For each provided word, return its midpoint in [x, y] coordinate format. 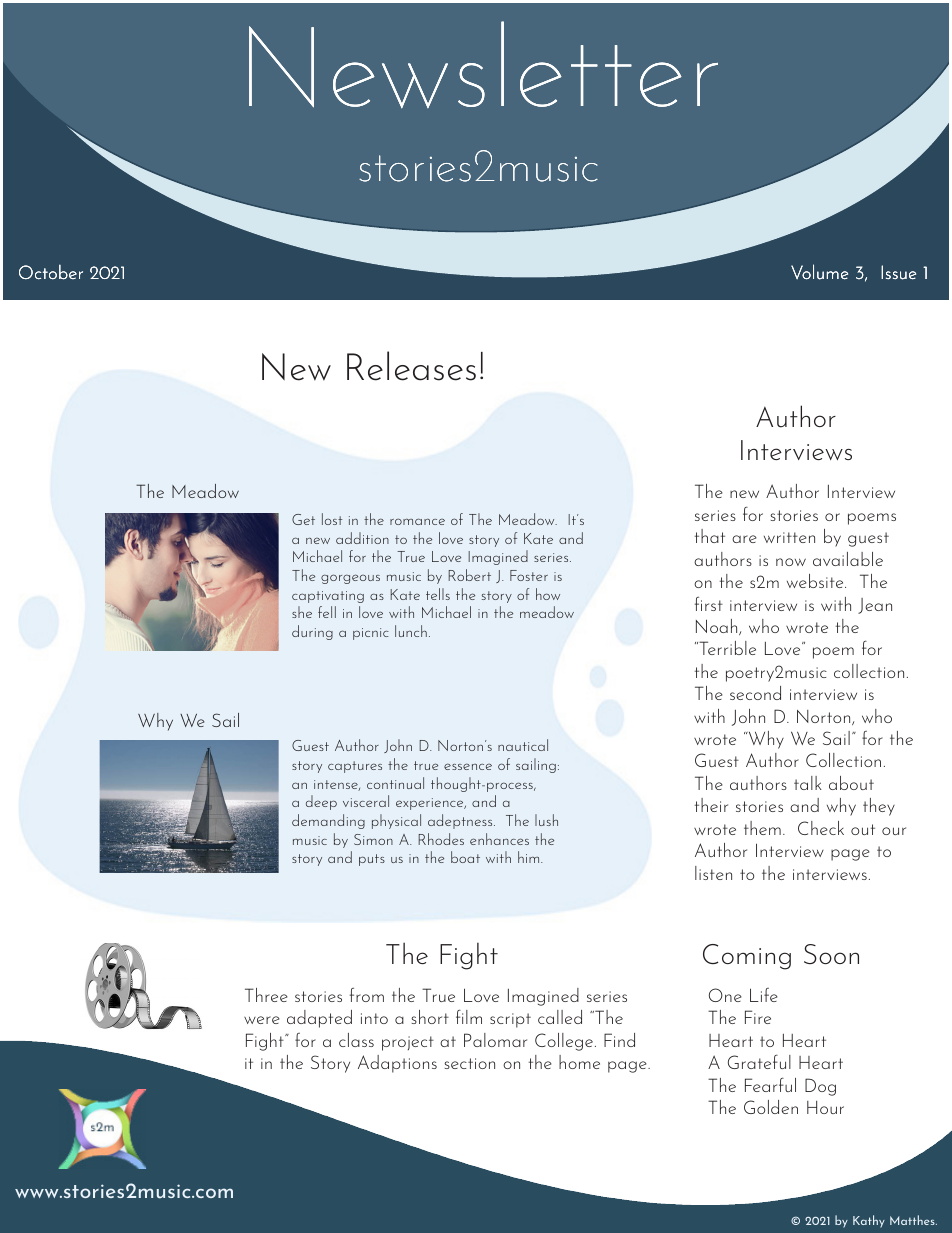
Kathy [869, 1221]
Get [303, 519]
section [469, 1063]
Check [821, 828]
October [51, 272]
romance [417, 521]
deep [321, 802]
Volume [819, 272]
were [262, 1020]
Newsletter [483, 65]
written [789, 537]
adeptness [461, 821]
